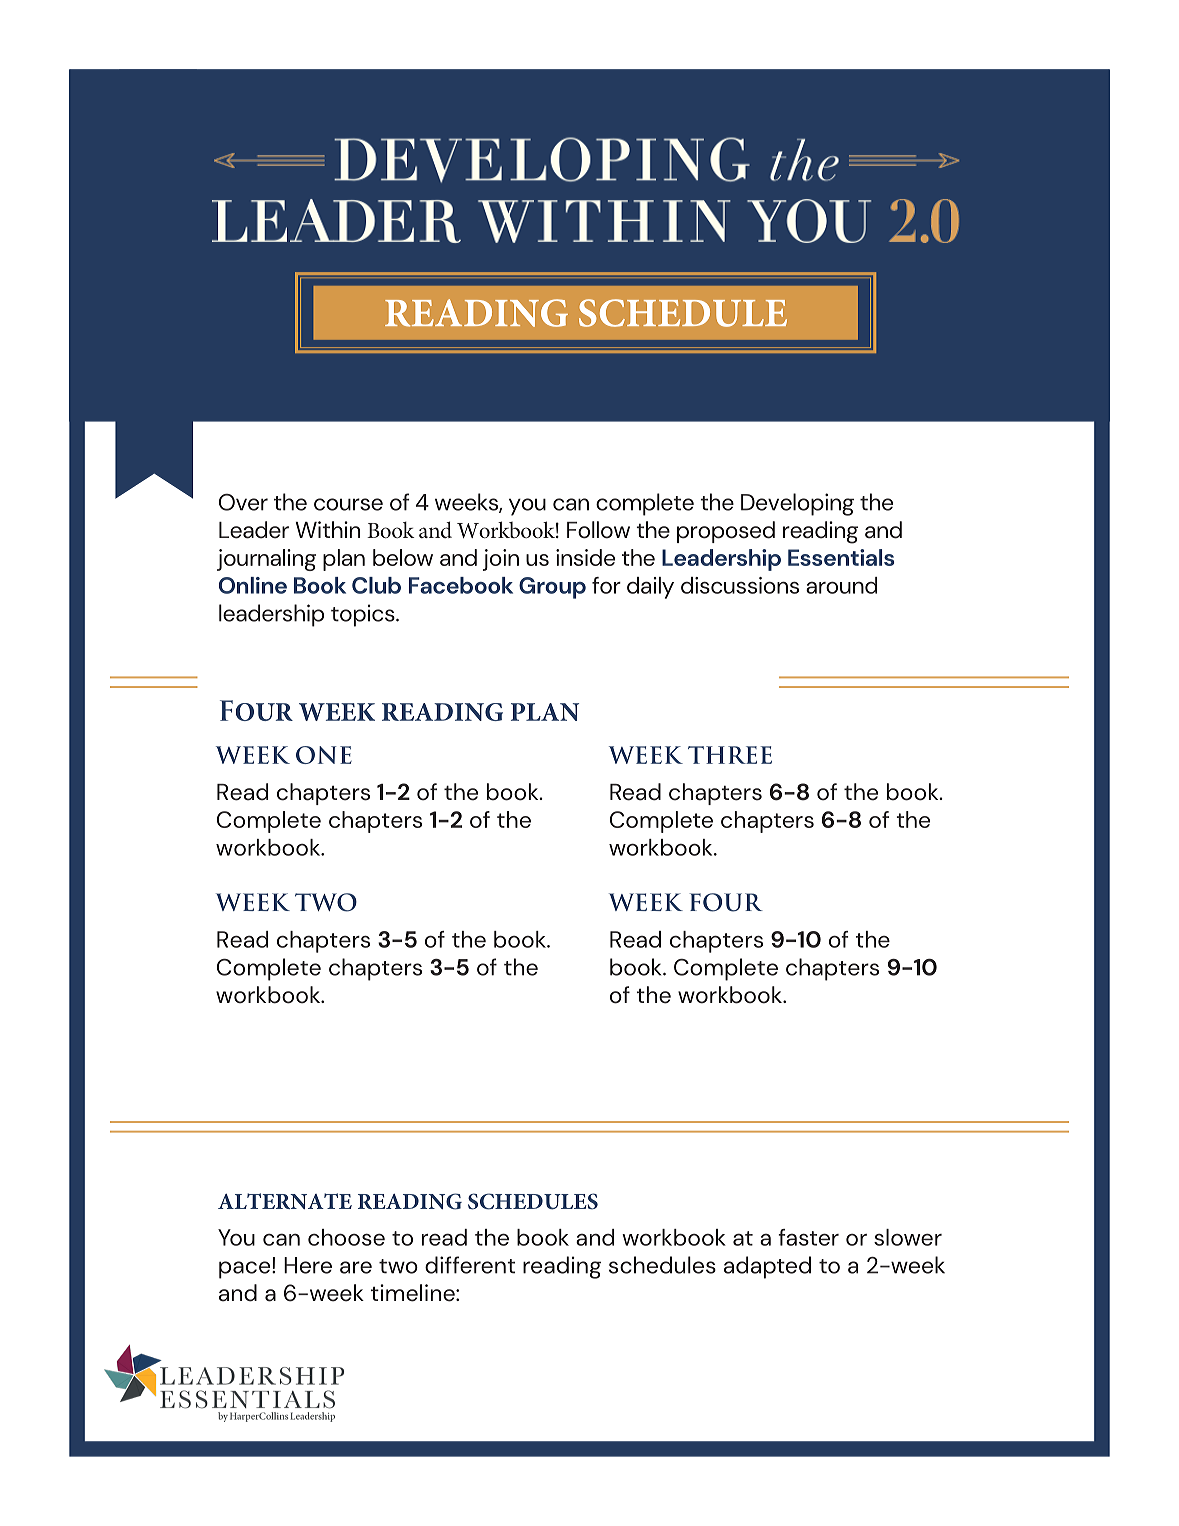  I want to click on Developing, so click(797, 504).
